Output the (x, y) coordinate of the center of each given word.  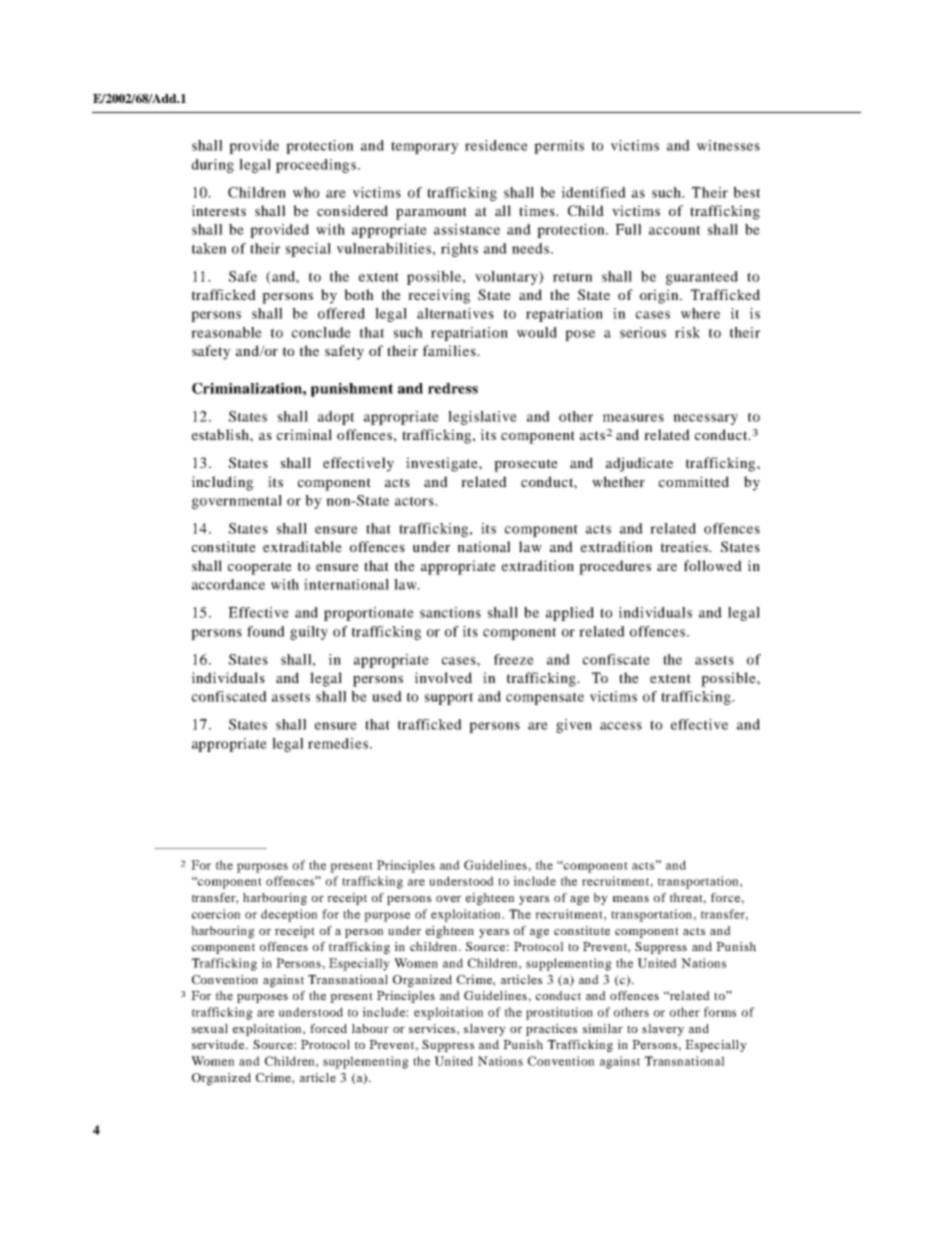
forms (720, 1012)
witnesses (728, 145)
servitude (219, 1044)
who (306, 192)
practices (551, 1030)
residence (496, 145)
